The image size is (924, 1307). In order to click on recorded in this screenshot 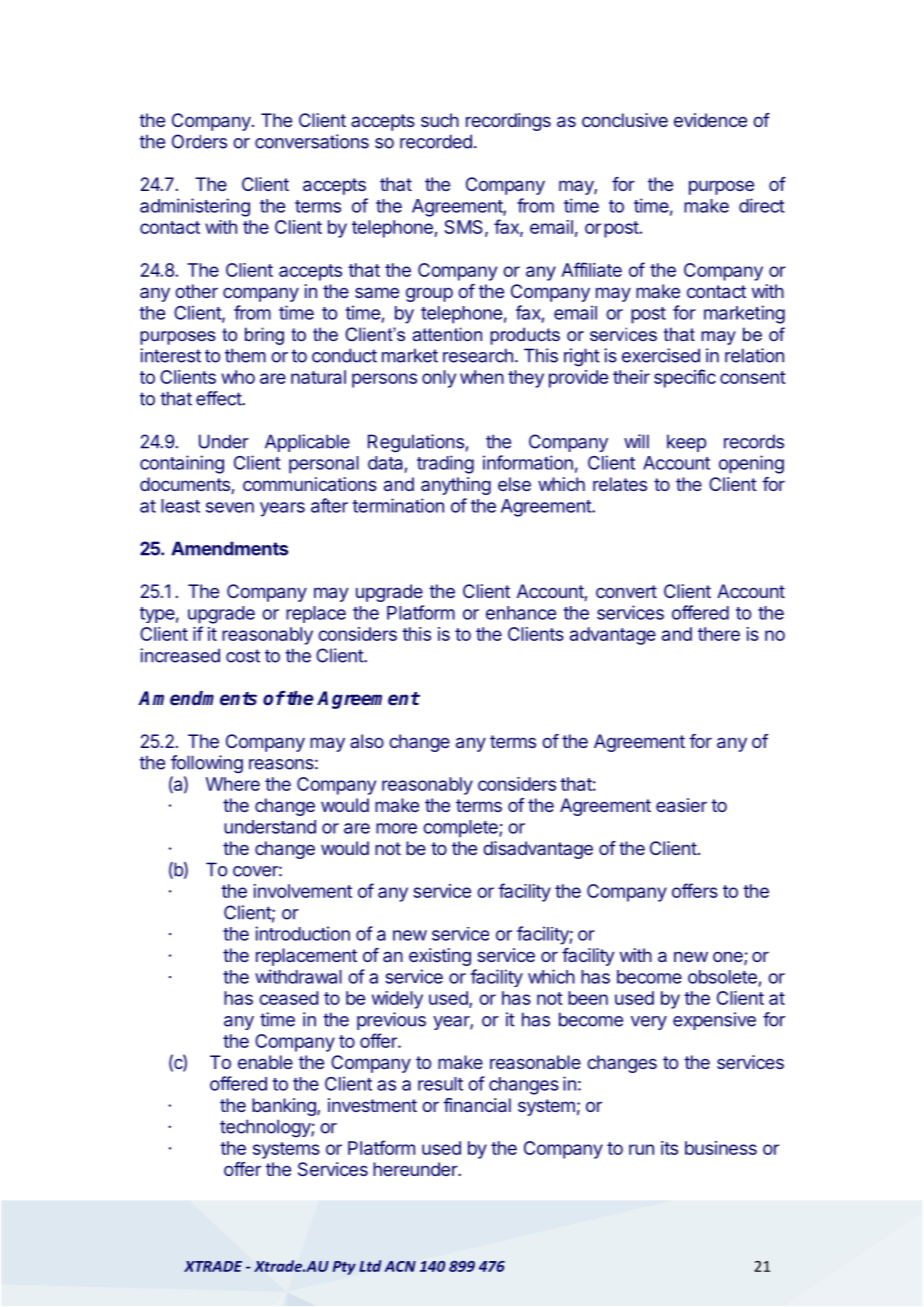, I will do `click(436, 141)`.
